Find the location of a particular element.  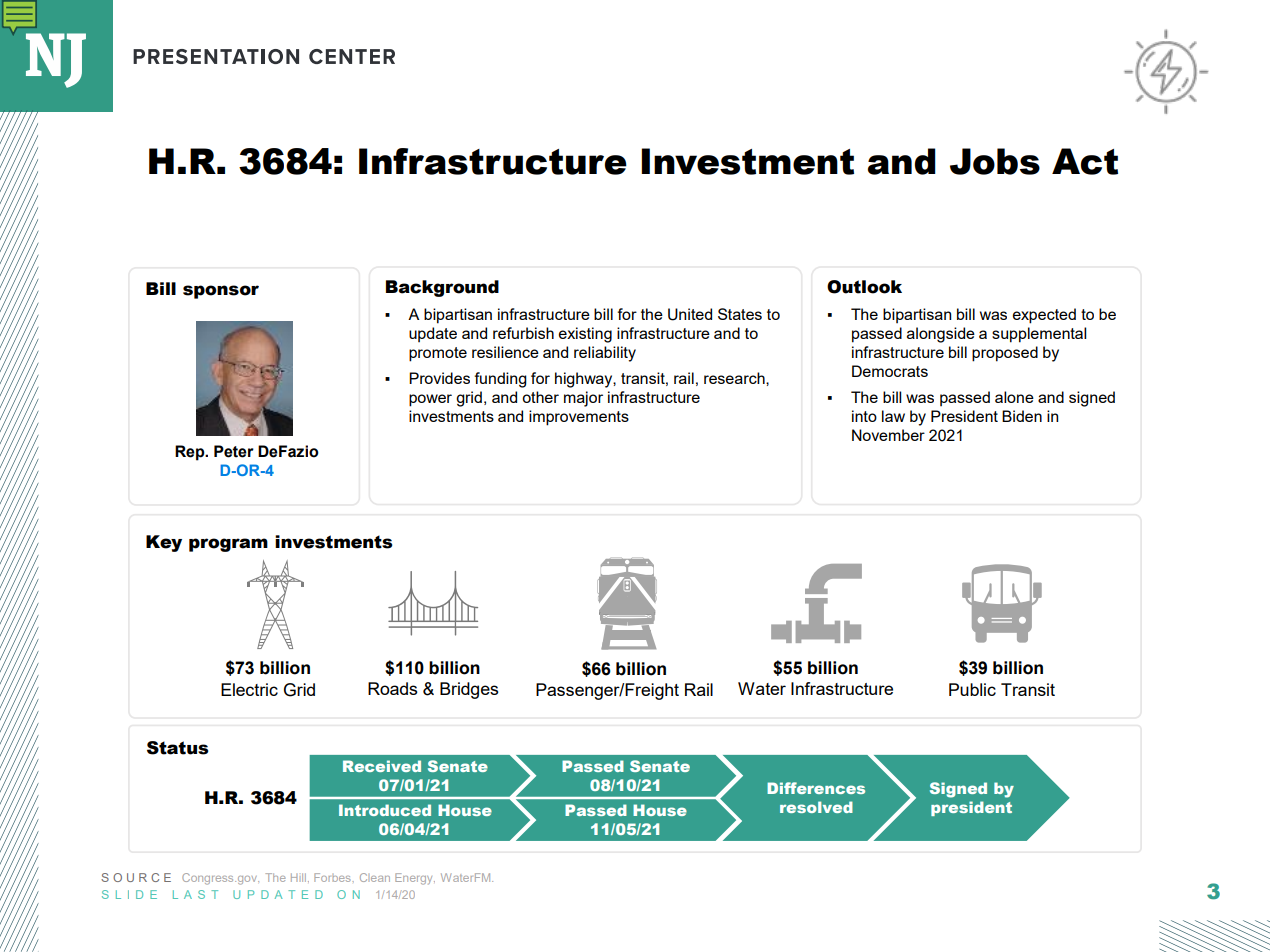

Jobs is located at coordinates (995, 161).
